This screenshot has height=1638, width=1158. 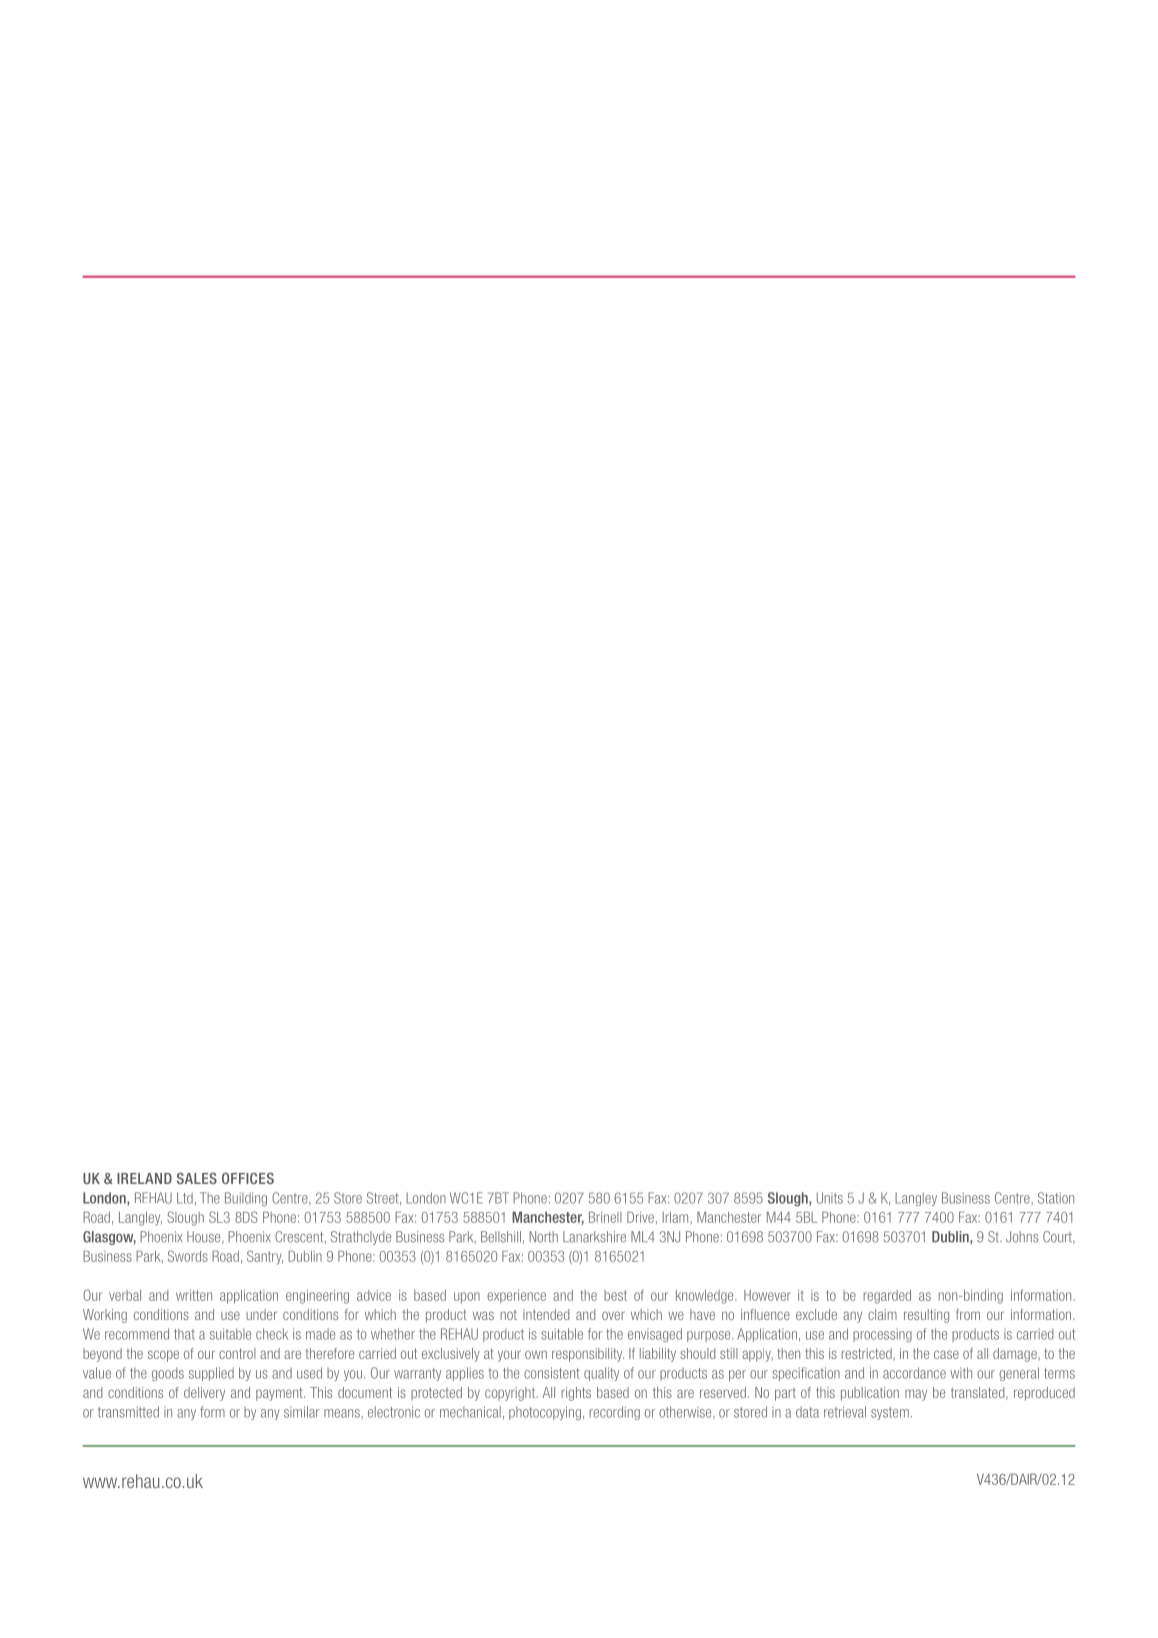 I want to click on written, so click(x=194, y=1295).
